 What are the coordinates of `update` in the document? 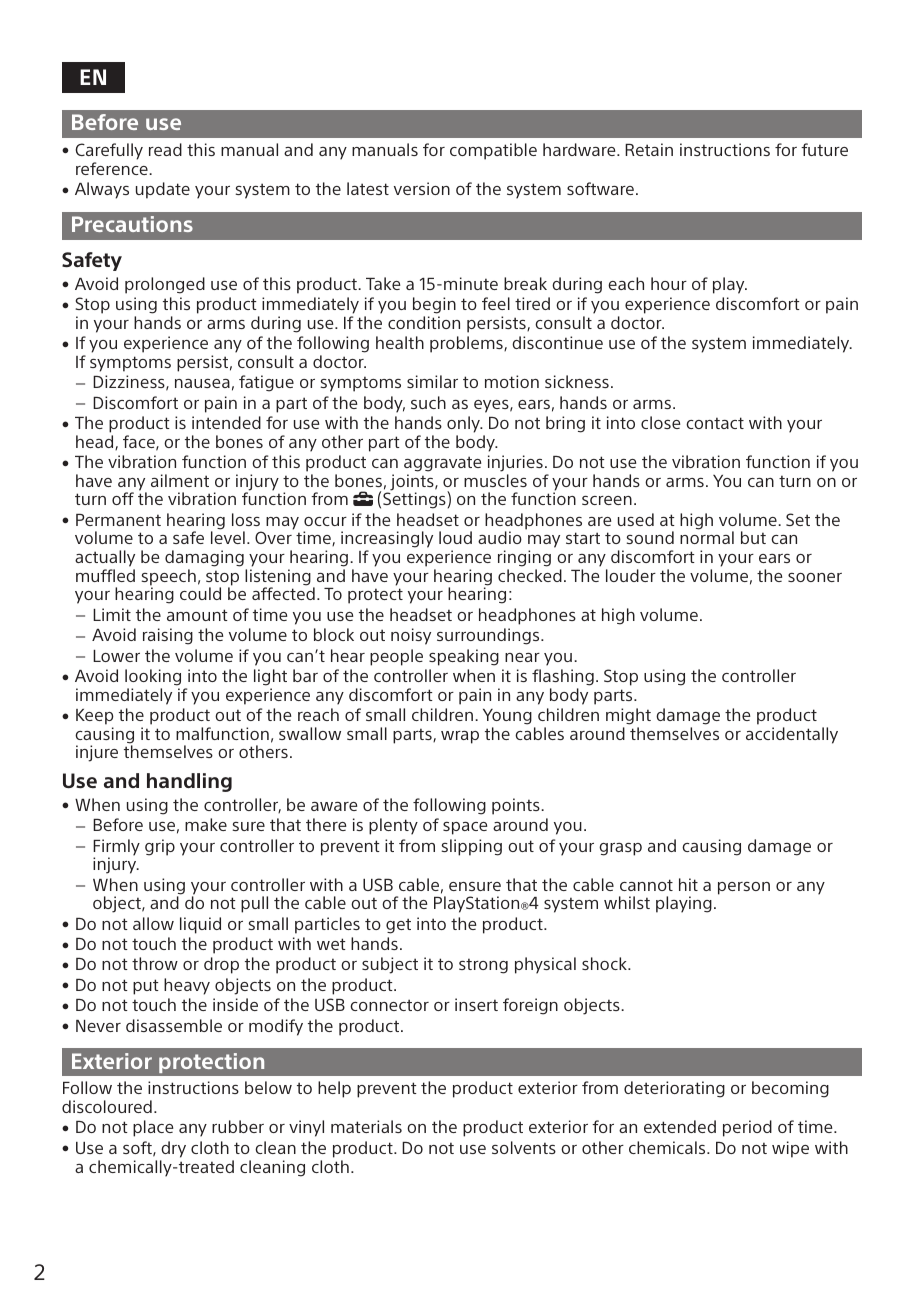 It's located at (163, 190).
